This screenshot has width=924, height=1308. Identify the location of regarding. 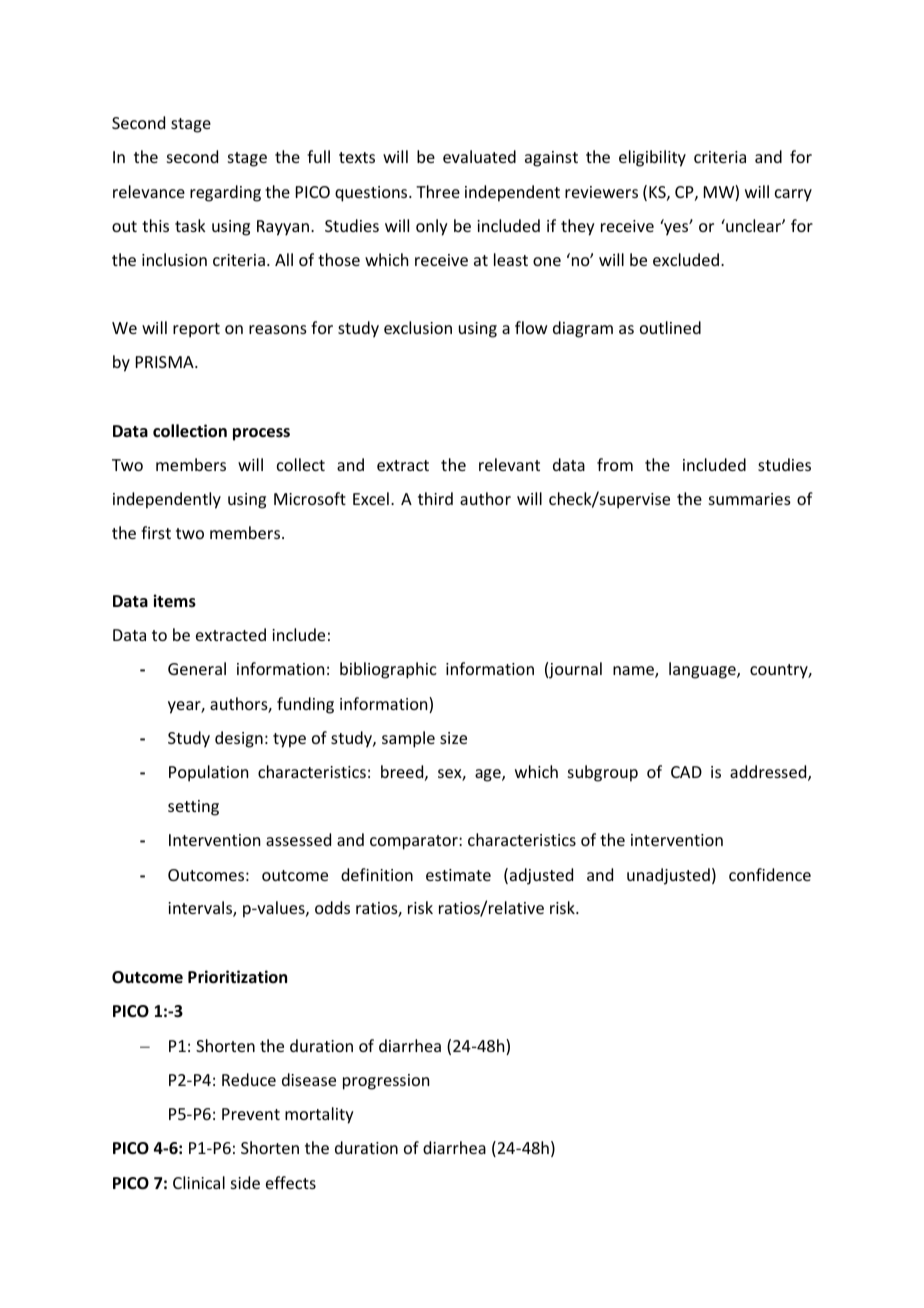
(225, 193).
